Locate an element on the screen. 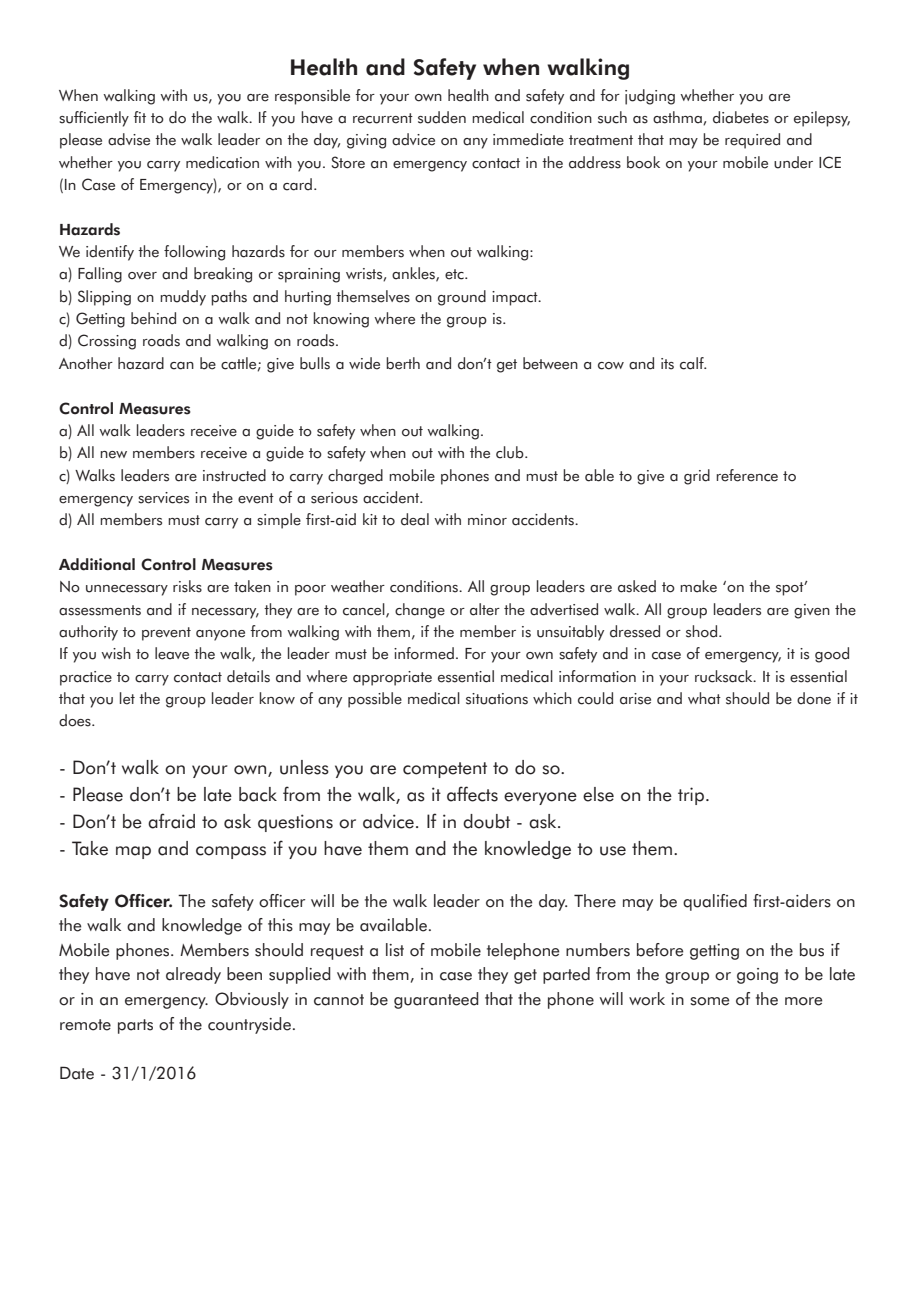  club is located at coordinates (511, 452).
